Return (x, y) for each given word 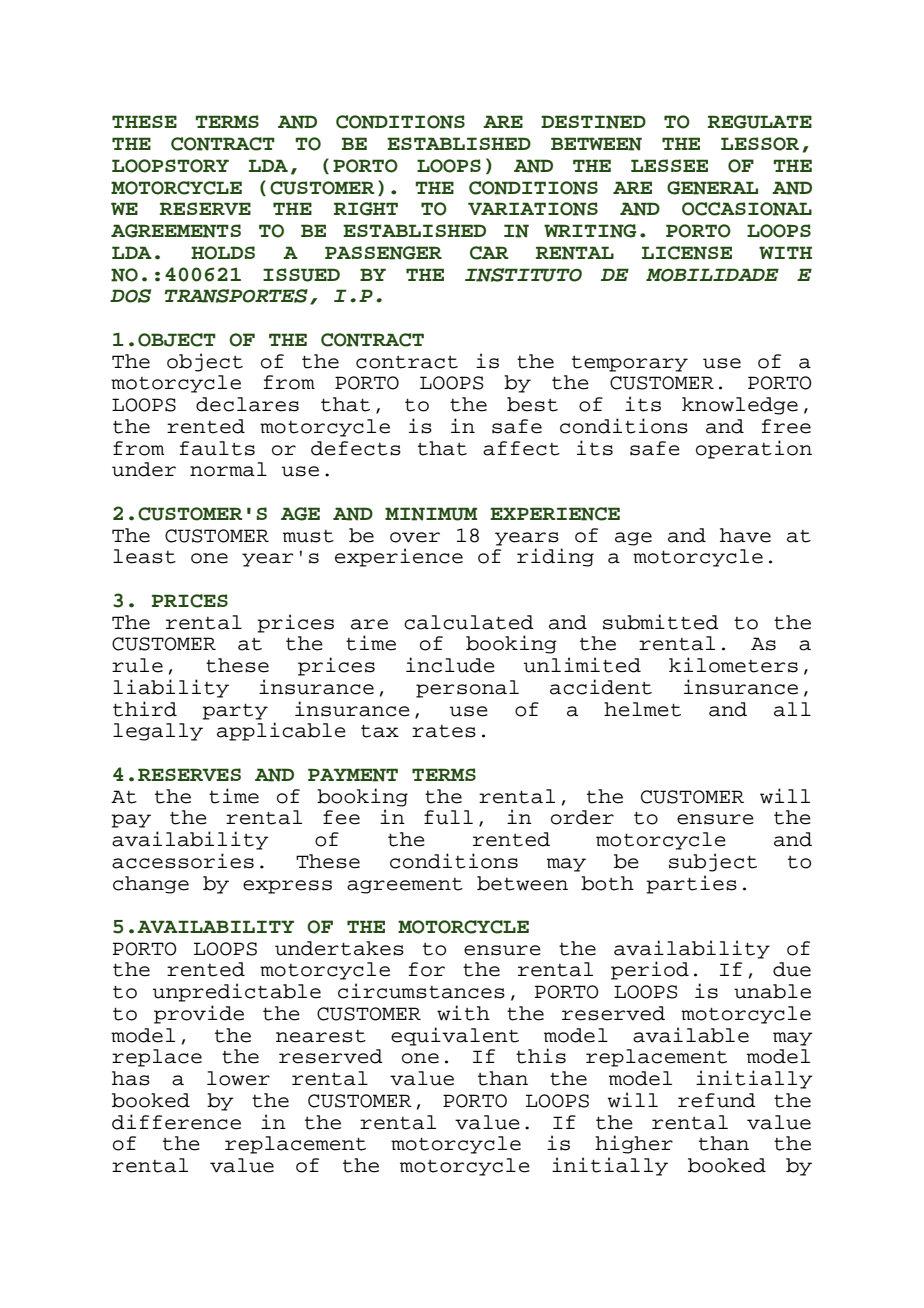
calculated (469, 622)
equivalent (455, 1036)
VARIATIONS (533, 209)
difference (176, 1122)
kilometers (733, 665)
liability (171, 688)
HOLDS (223, 253)
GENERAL (712, 188)
